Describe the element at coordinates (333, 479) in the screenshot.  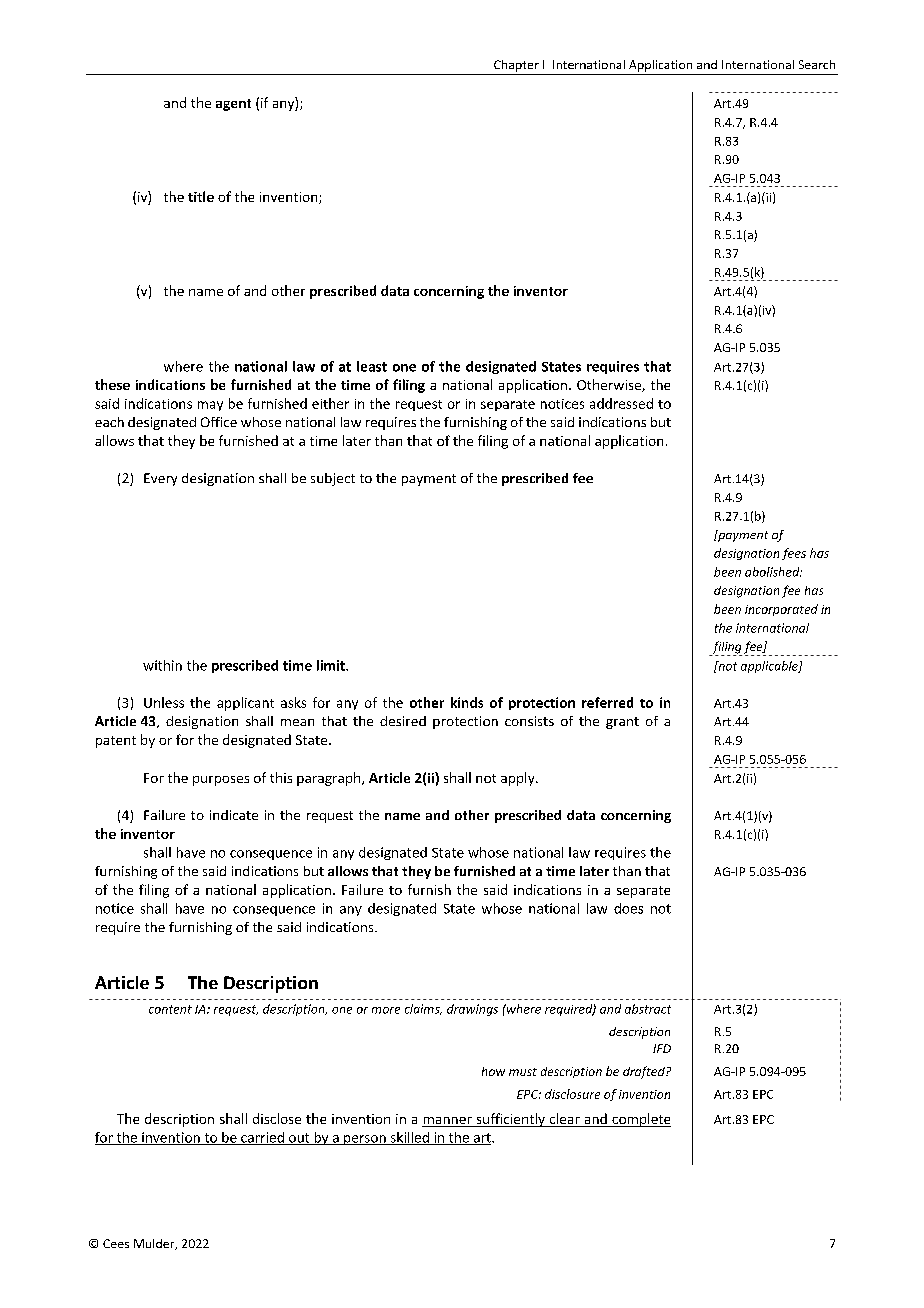
I see `subject` at that location.
